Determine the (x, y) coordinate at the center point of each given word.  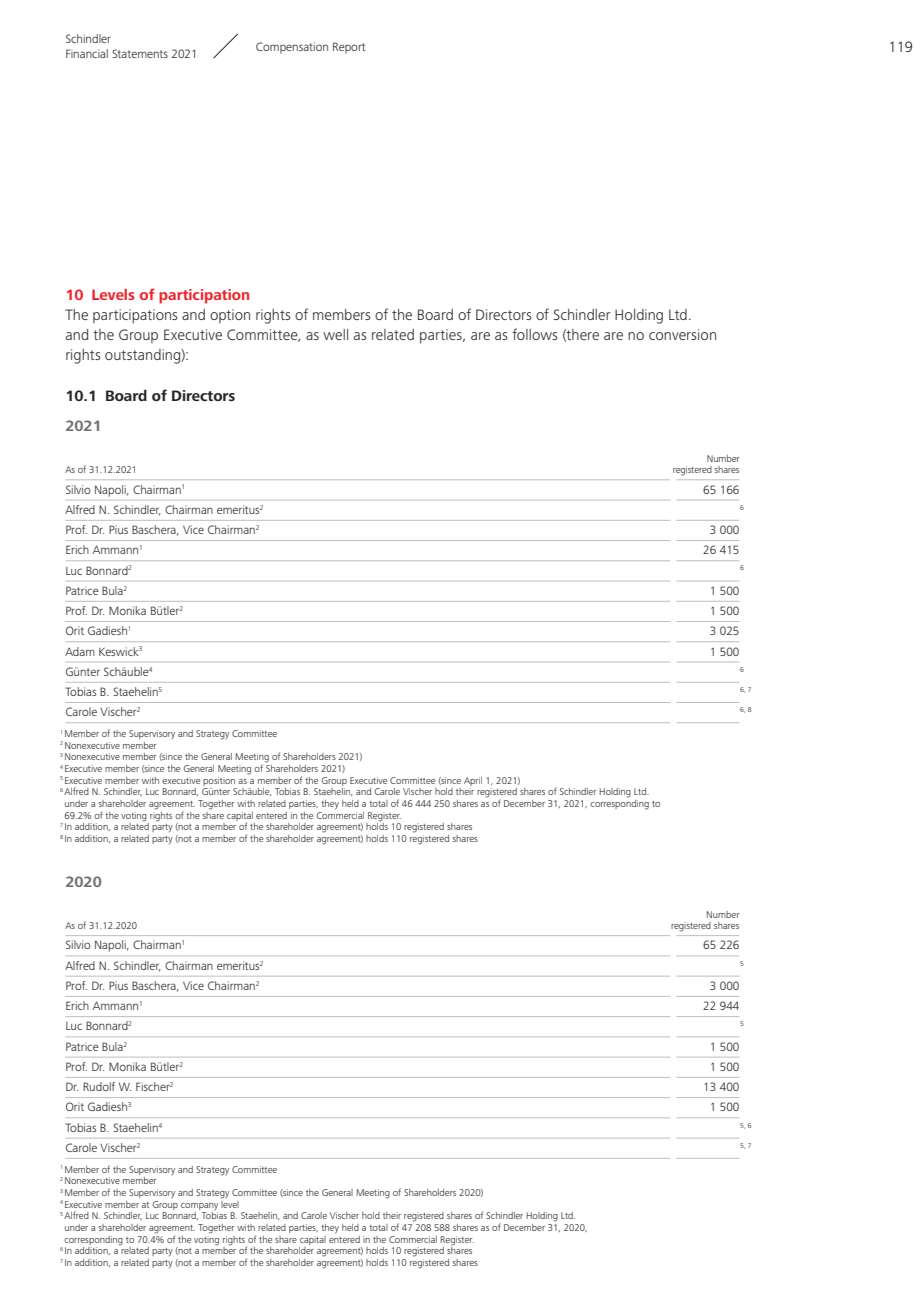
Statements (140, 53)
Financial (87, 53)
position (219, 781)
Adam (80, 651)
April (473, 781)
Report (349, 48)
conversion (682, 334)
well (335, 334)
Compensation (292, 48)
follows (534, 334)
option (230, 316)
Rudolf (99, 1086)
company (199, 1206)
